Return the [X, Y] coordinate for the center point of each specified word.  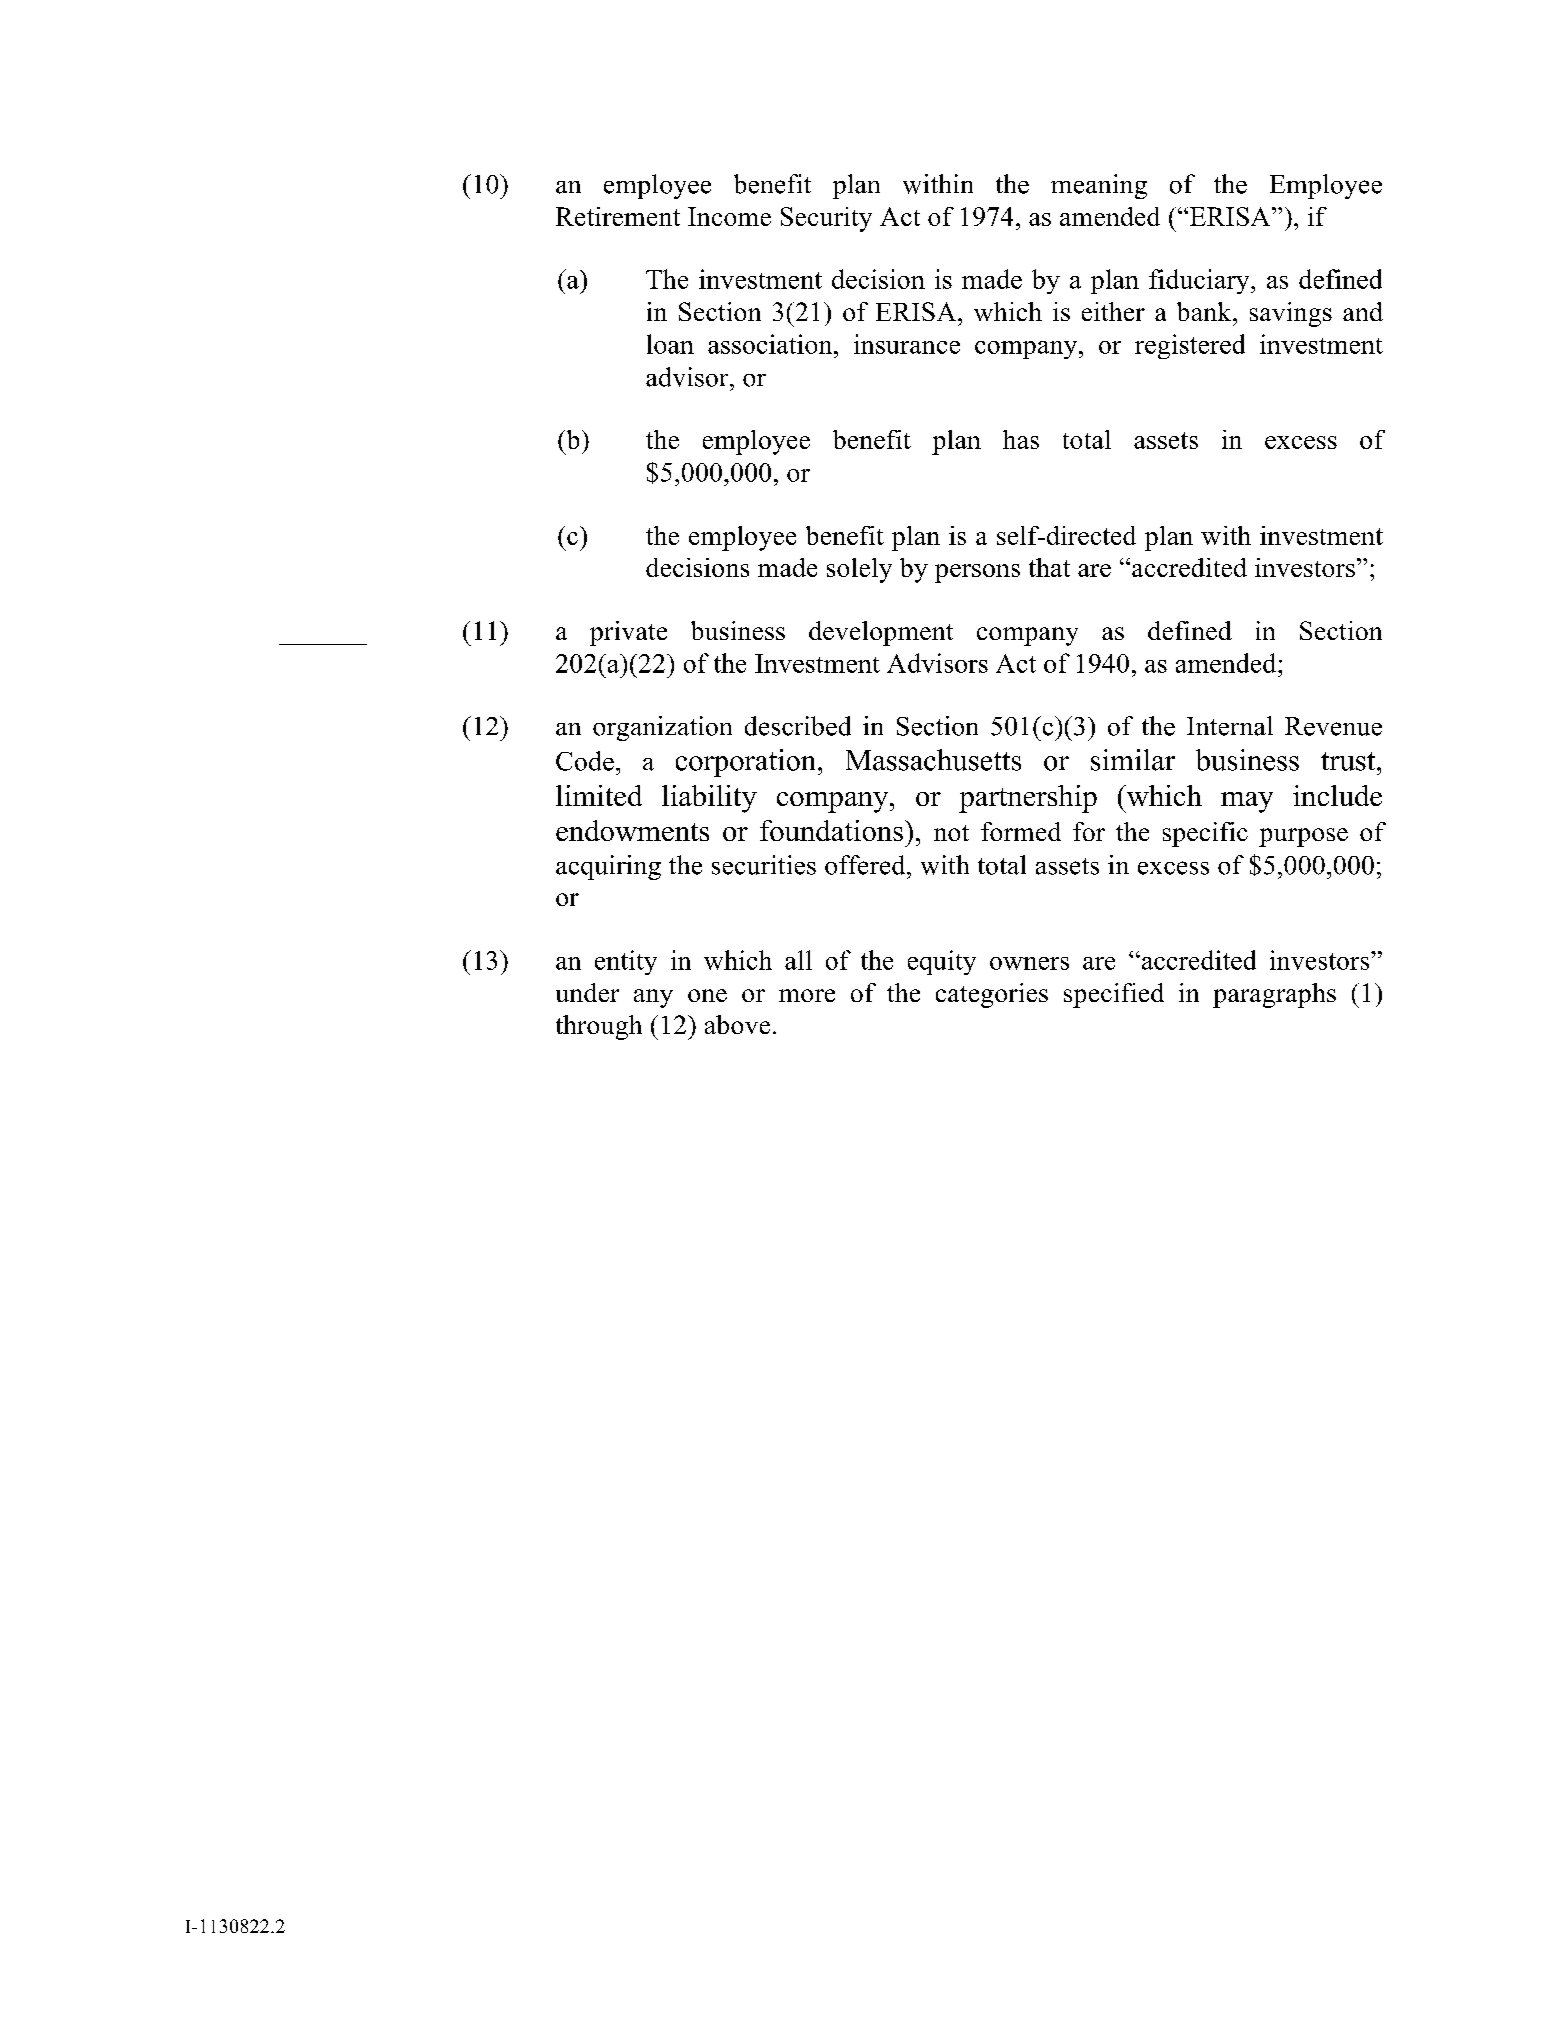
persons [977, 573]
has [1021, 439]
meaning [1099, 186]
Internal [1230, 726]
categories [992, 995]
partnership [1028, 799]
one [707, 995]
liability [709, 799]
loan [670, 344]
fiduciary [1200, 281]
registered [1190, 346]
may [1247, 802]
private [628, 633]
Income [729, 216]
